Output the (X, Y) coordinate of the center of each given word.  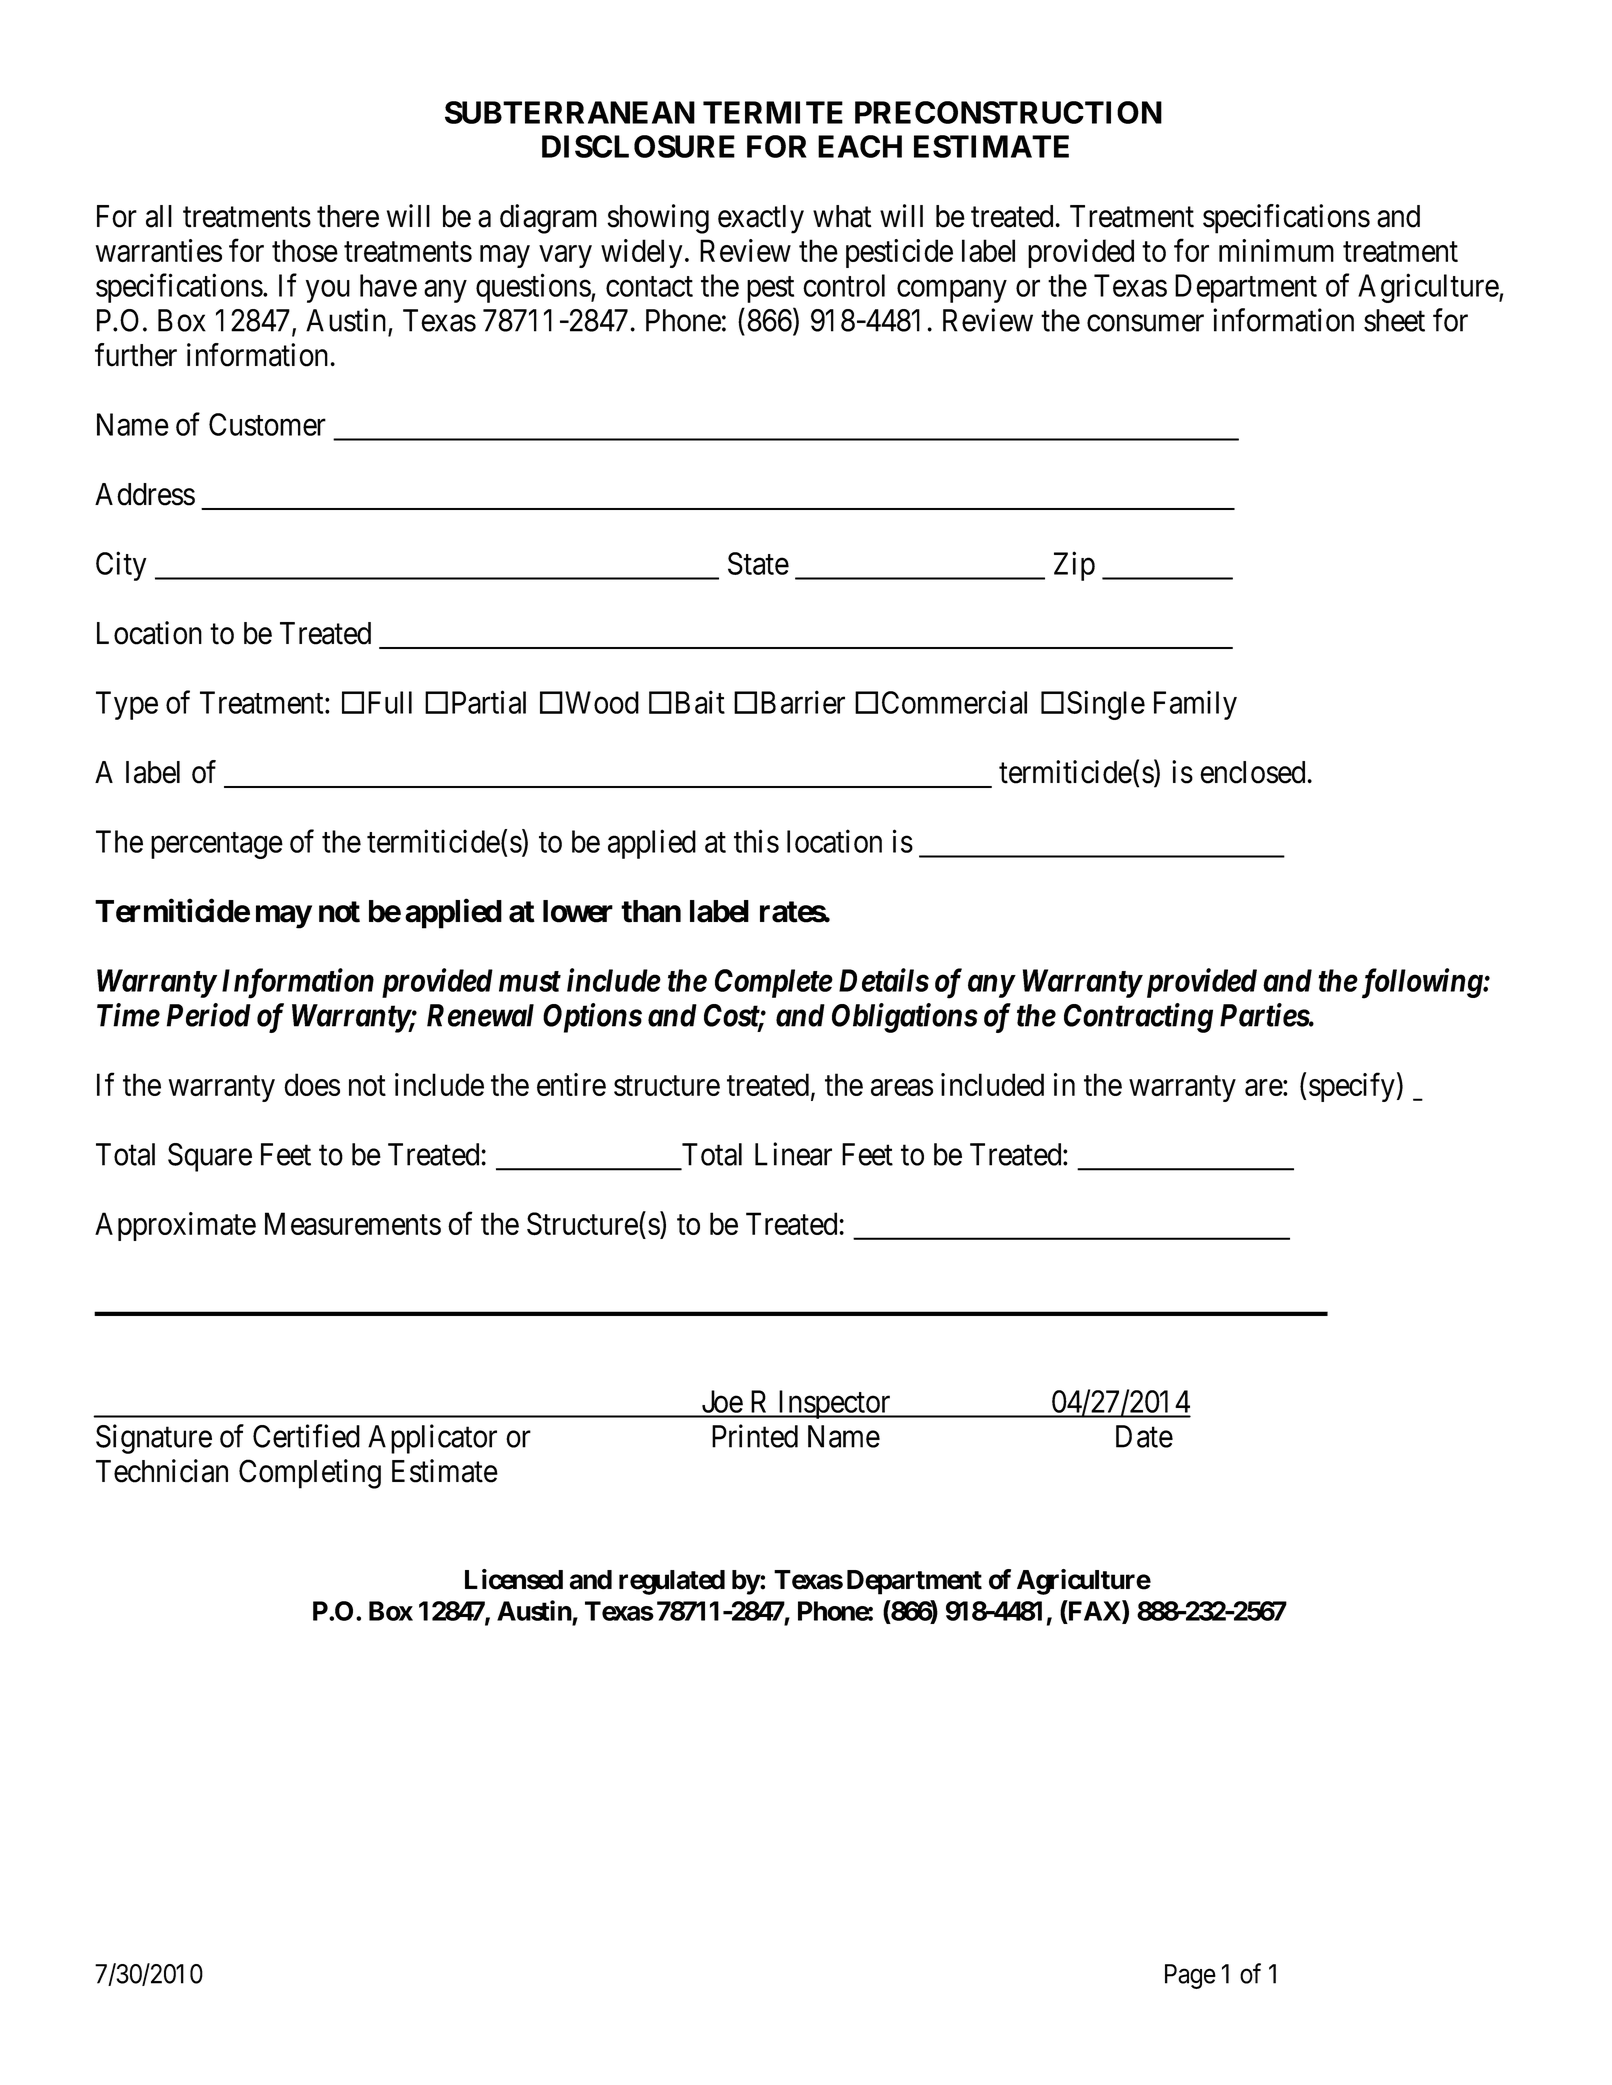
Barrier (803, 702)
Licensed (514, 1579)
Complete (774, 983)
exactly (761, 219)
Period (209, 1015)
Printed (755, 1436)
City (121, 566)
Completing (310, 1474)
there (348, 216)
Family (1195, 705)
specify (1352, 1087)
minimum (1276, 250)
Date (1144, 1436)
